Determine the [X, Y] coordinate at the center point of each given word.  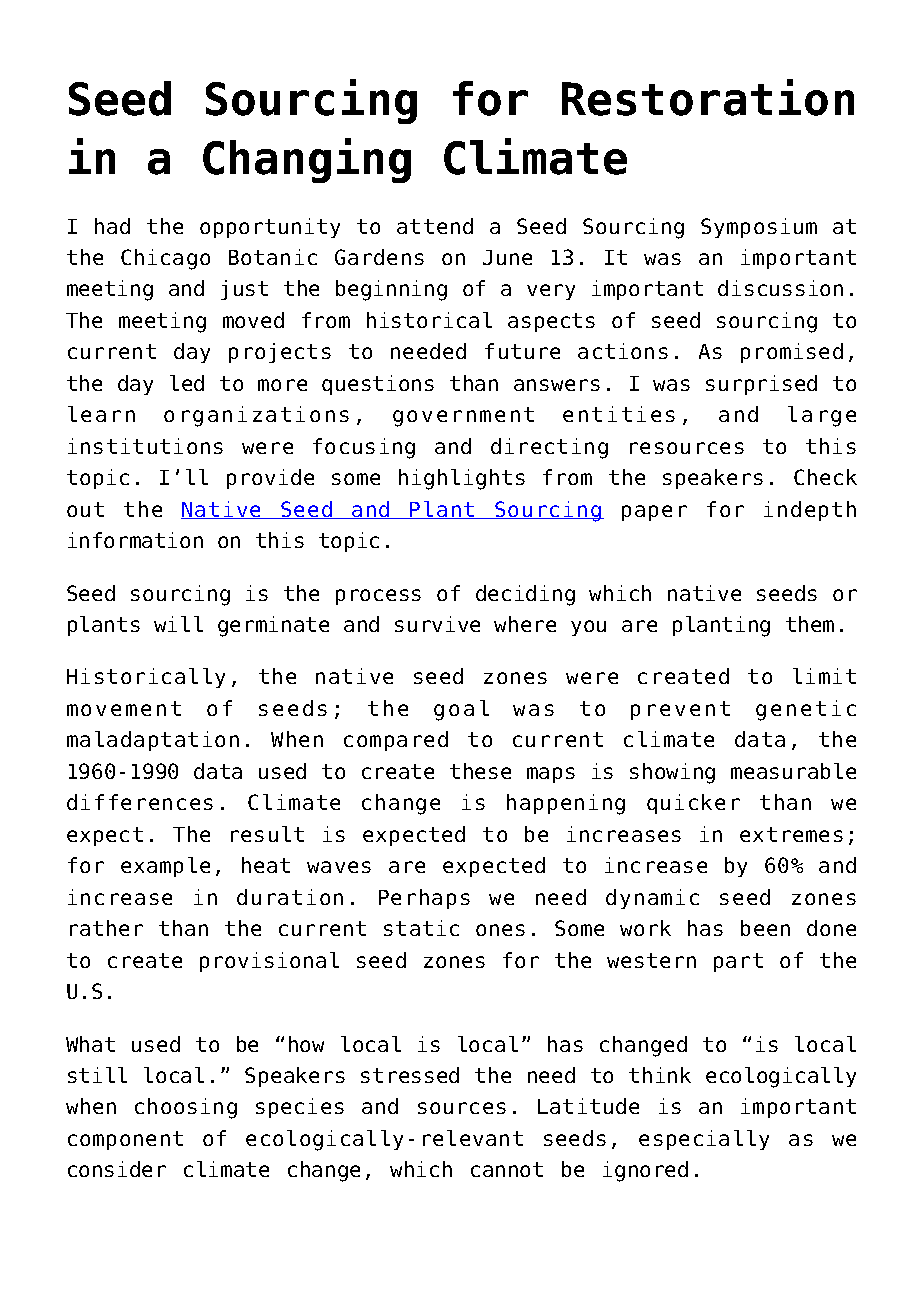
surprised [761, 385]
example [165, 867]
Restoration [708, 97]
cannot [507, 1169]
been [765, 928]
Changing [307, 160]
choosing [186, 1108]
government [463, 417]
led [187, 383]
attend [435, 226]
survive [437, 624]
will [178, 624]
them [810, 624]
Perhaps [424, 899]
